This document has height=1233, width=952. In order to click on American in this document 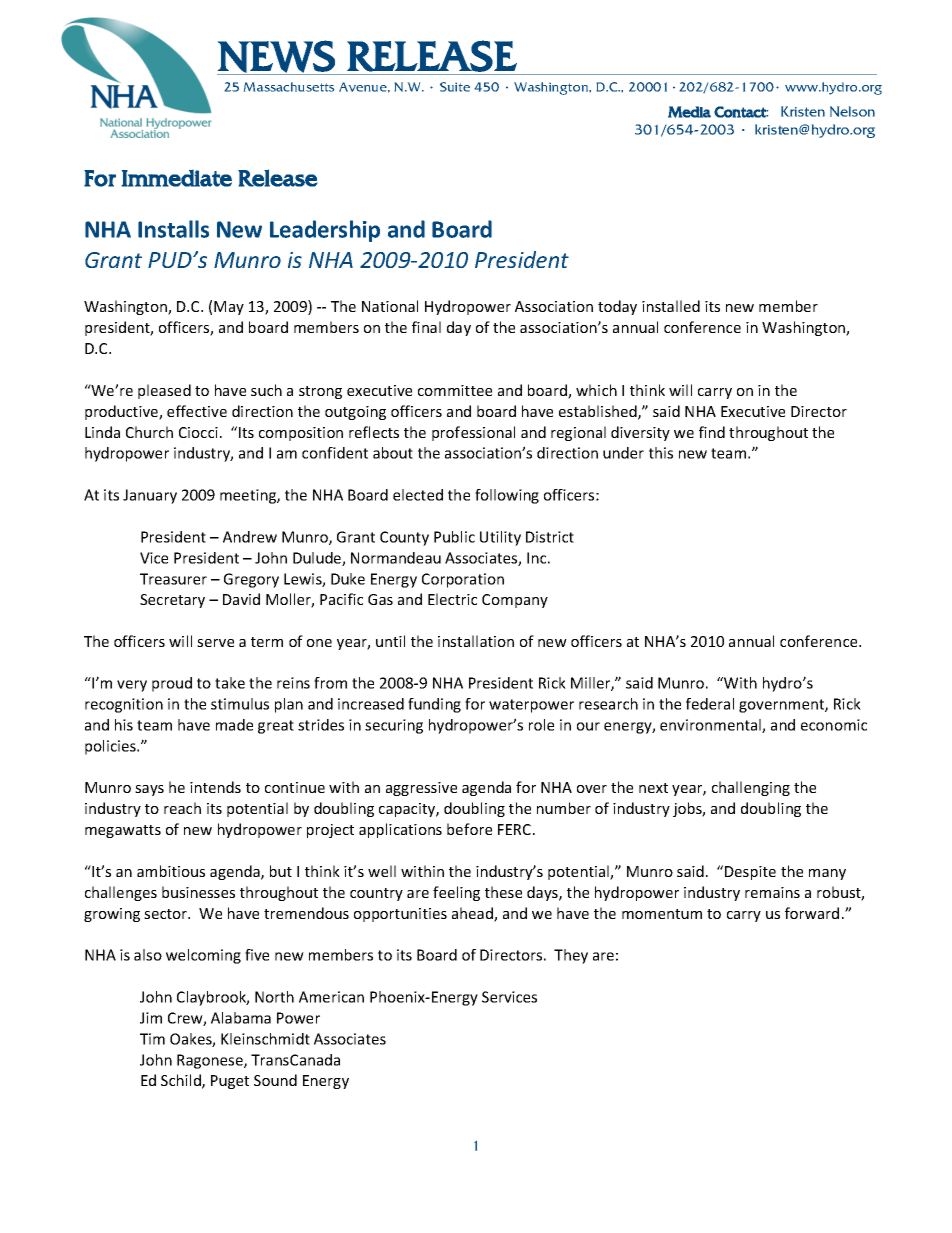, I will do `click(331, 997)`.
